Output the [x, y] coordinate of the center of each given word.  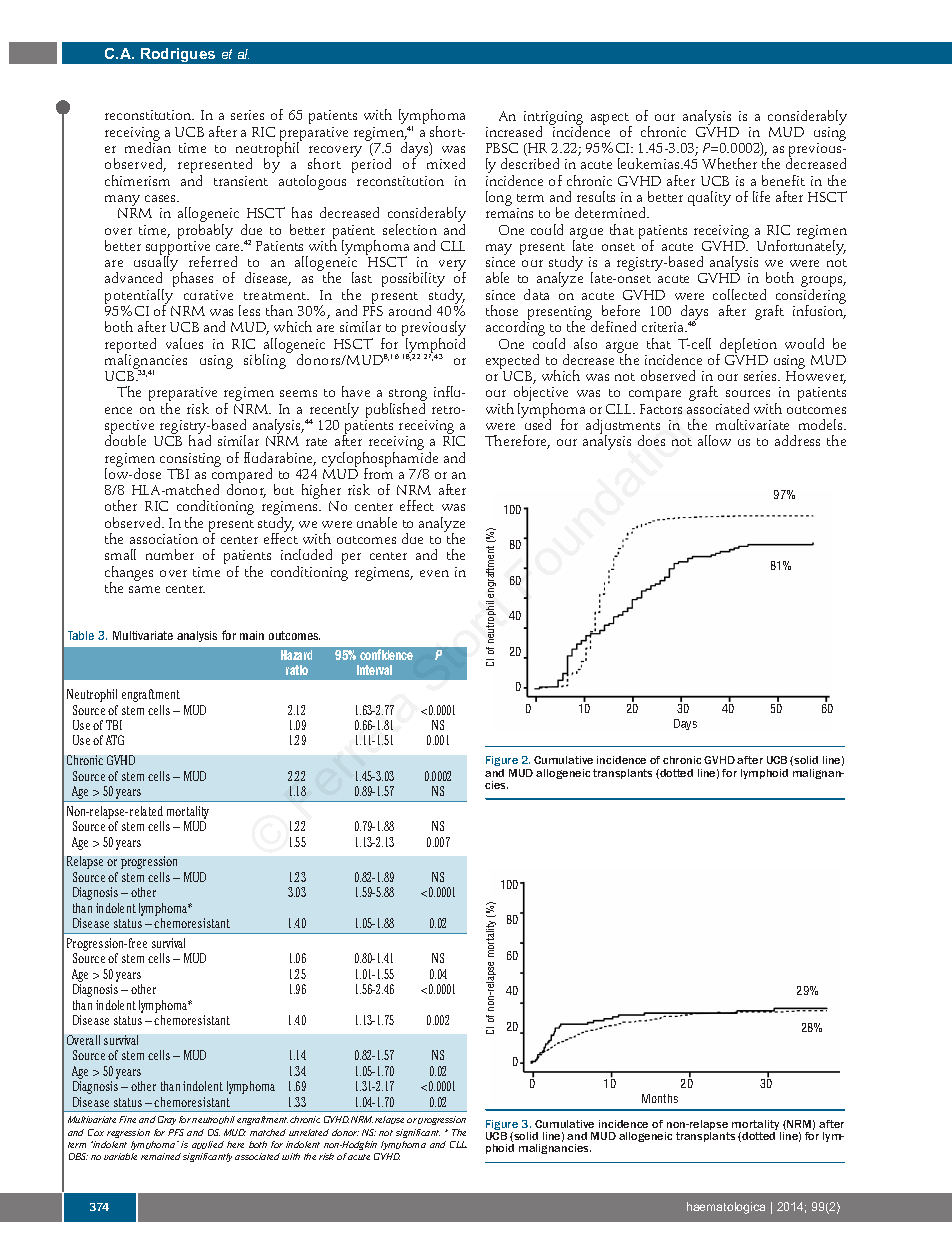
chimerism [137, 180]
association [164, 539]
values [184, 343]
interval [374, 670]
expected [512, 363]
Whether [729, 163]
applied [208, 1145]
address [797, 440]
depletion [747, 347]
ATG [115, 740]
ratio [297, 670]
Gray [167, 1120]
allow [714, 440]
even [434, 573]
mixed [446, 163]
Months [660, 1098]
